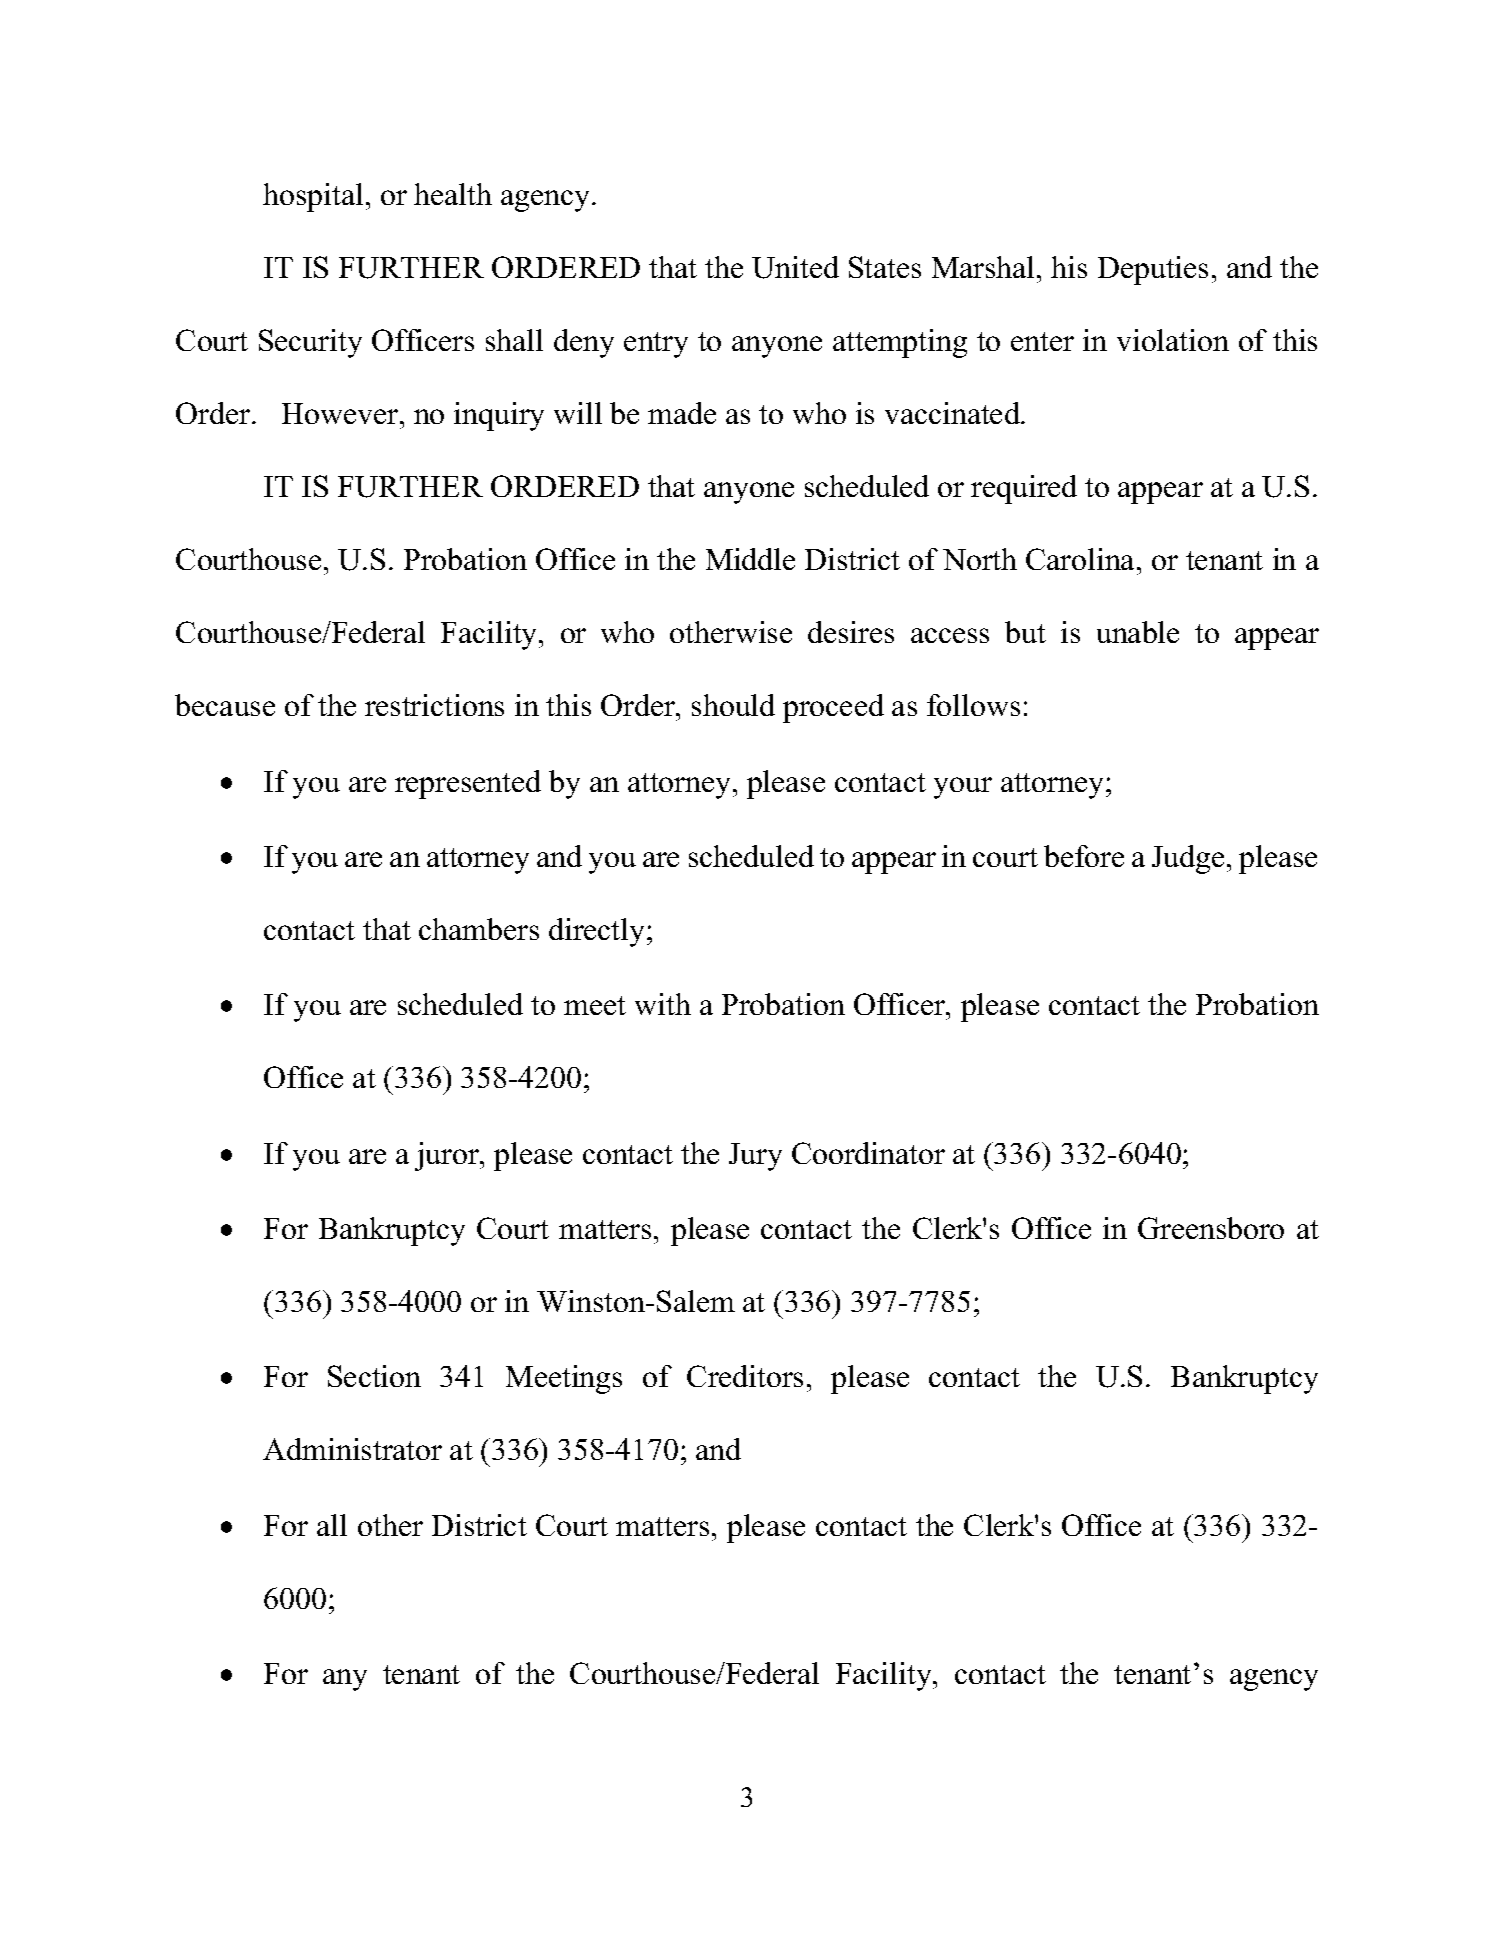 The height and width of the document is (1935, 1495). I want to click on Administrator, so click(352, 1449).
